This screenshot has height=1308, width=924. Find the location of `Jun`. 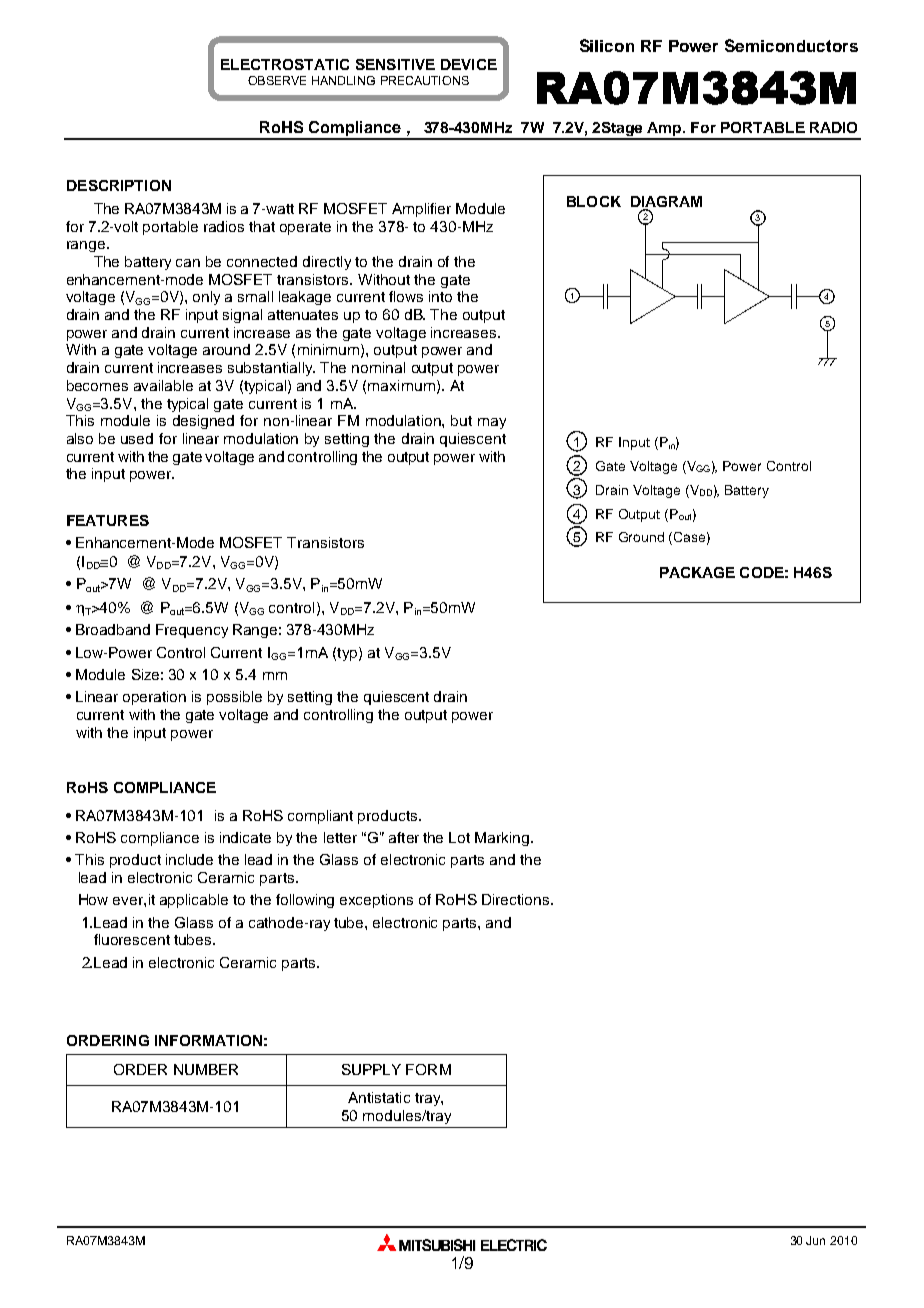

Jun is located at coordinates (815, 1240).
